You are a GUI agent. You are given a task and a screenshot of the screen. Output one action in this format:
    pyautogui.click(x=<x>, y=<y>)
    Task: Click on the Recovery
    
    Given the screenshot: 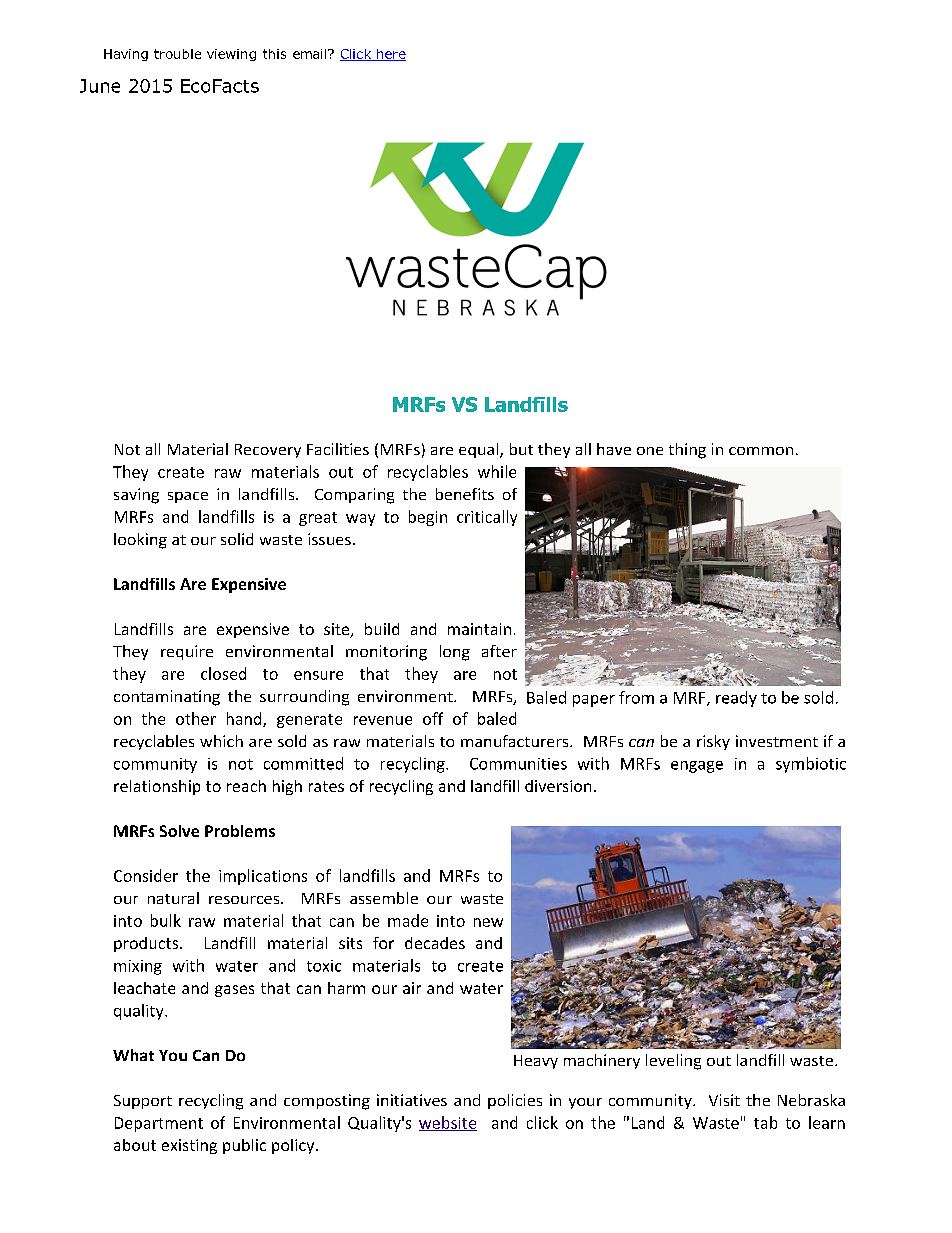 What is the action you would take?
    pyautogui.click(x=268, y=451)
